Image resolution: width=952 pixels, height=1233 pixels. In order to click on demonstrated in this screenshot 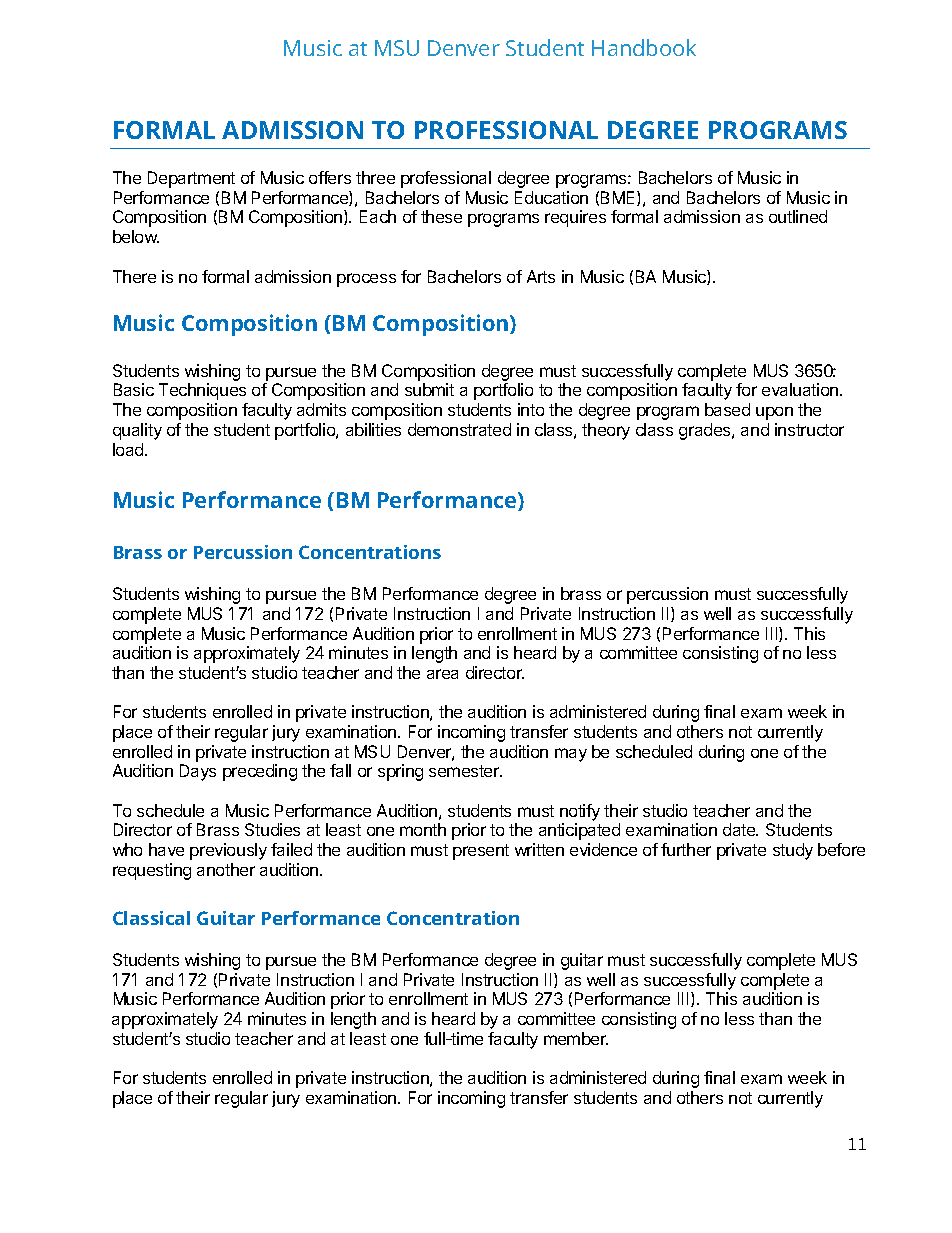, I will do `click(459, 429)`.
